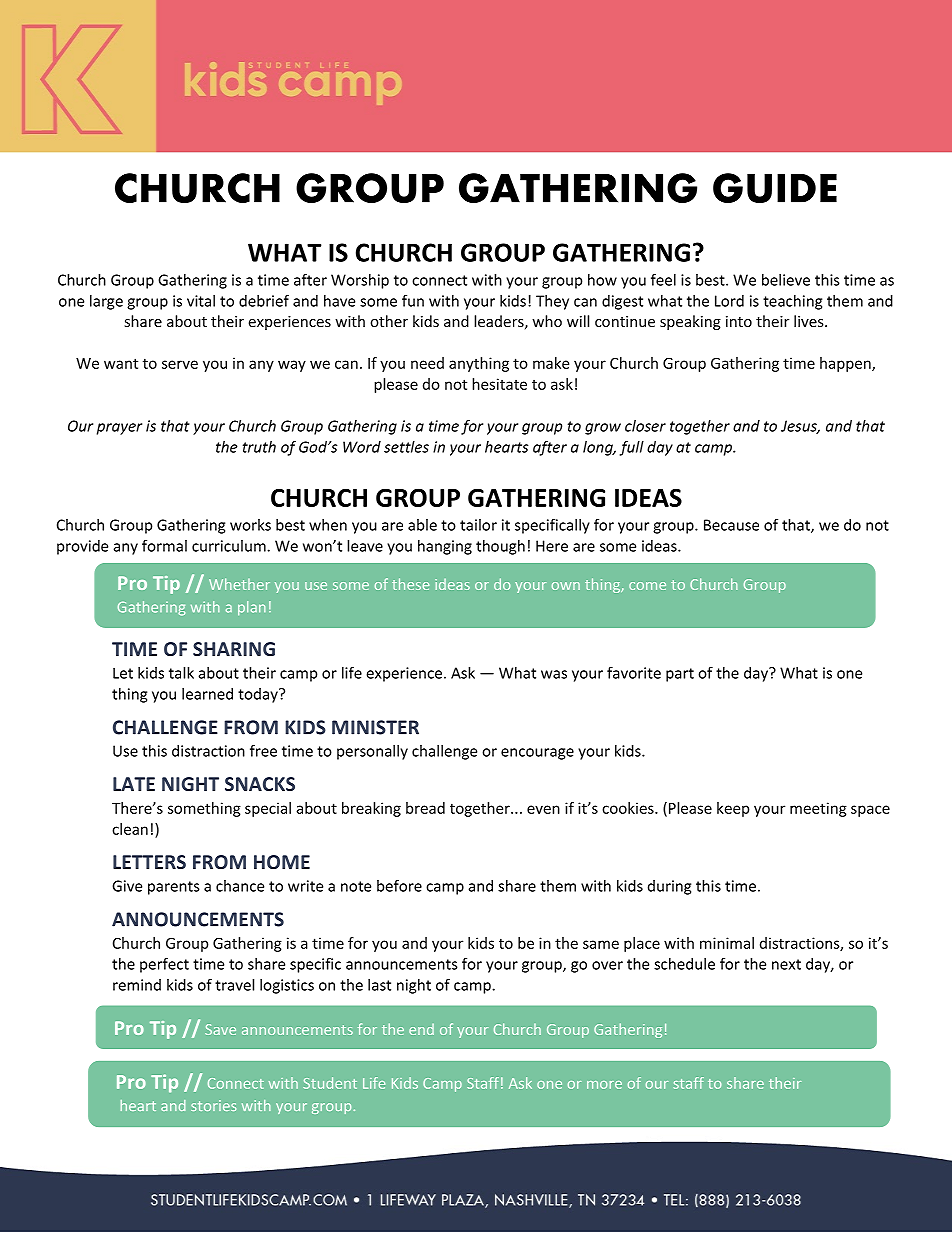 This image has width=952, height=1233. What do you see at coordinates (413, 300) in the image?
I see `fun` at bounding box center [413, 300].
